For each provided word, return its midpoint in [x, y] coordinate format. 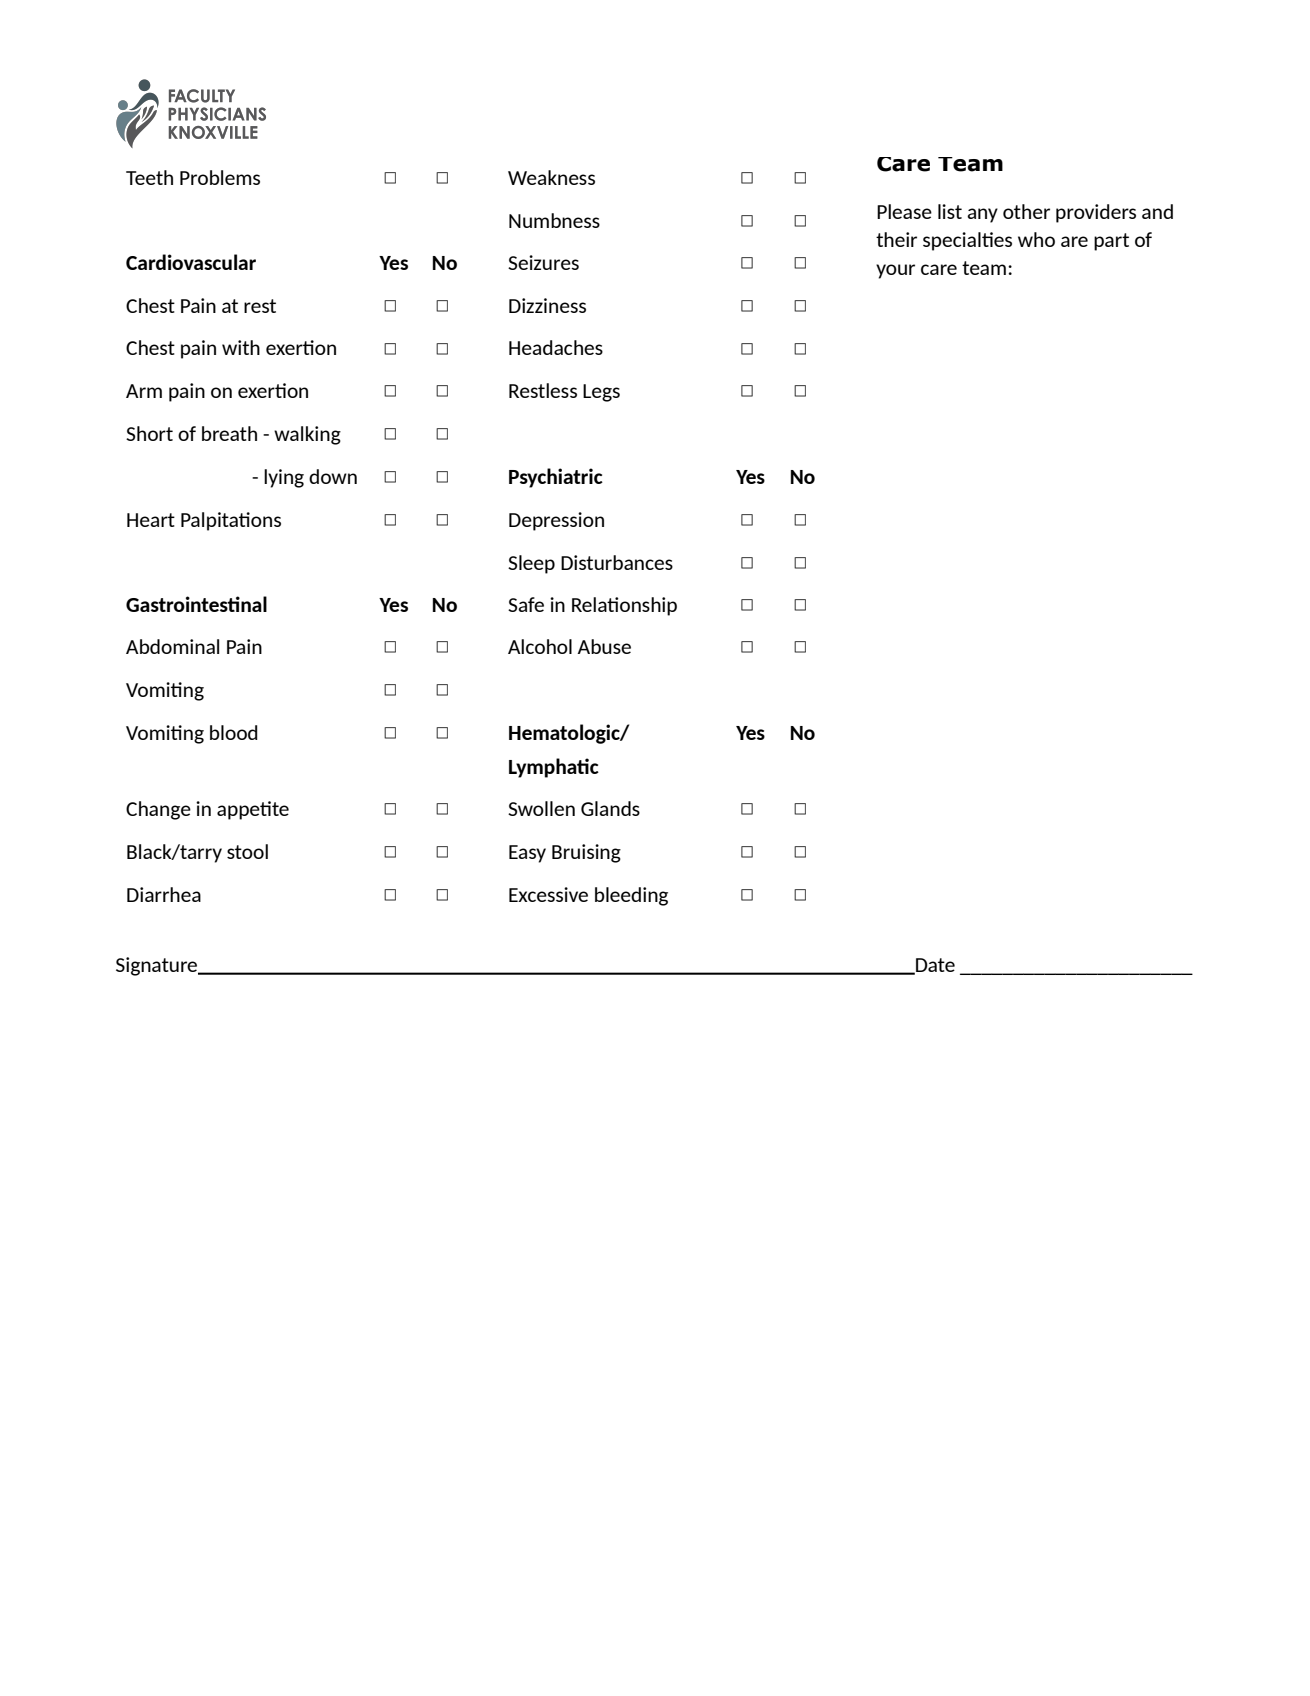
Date [934, 966]
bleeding [631, 896]
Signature [158, 966]
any [982, 215]
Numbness [554, 220]
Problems [220, 177]
